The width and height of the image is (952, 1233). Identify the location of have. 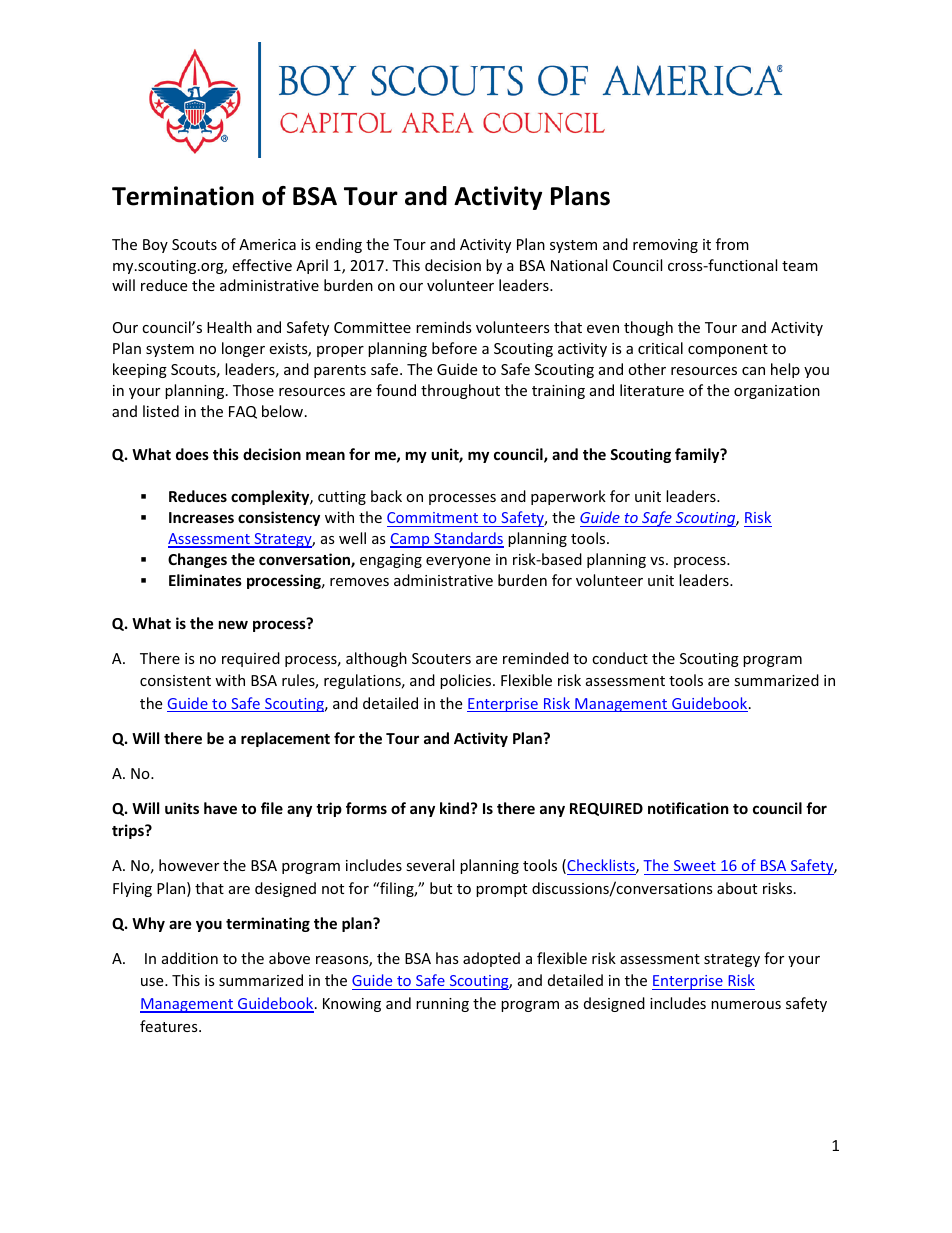
(220, 808).
